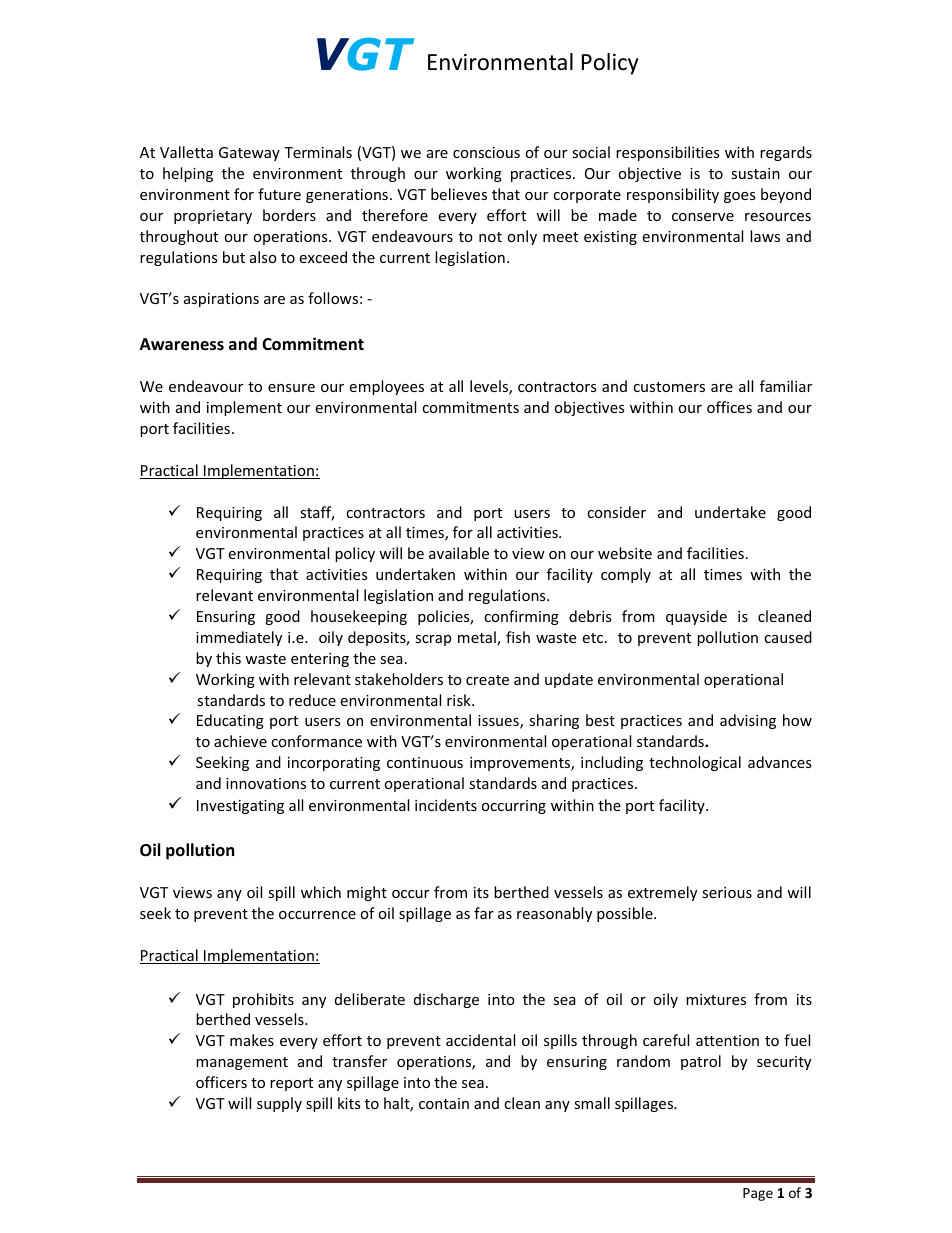 The height and width of the screenshot is (1233, 952). What do you see at coordinates (459, 194) in the screenshot?
I see `believes` at bounding box center [459, 194].
